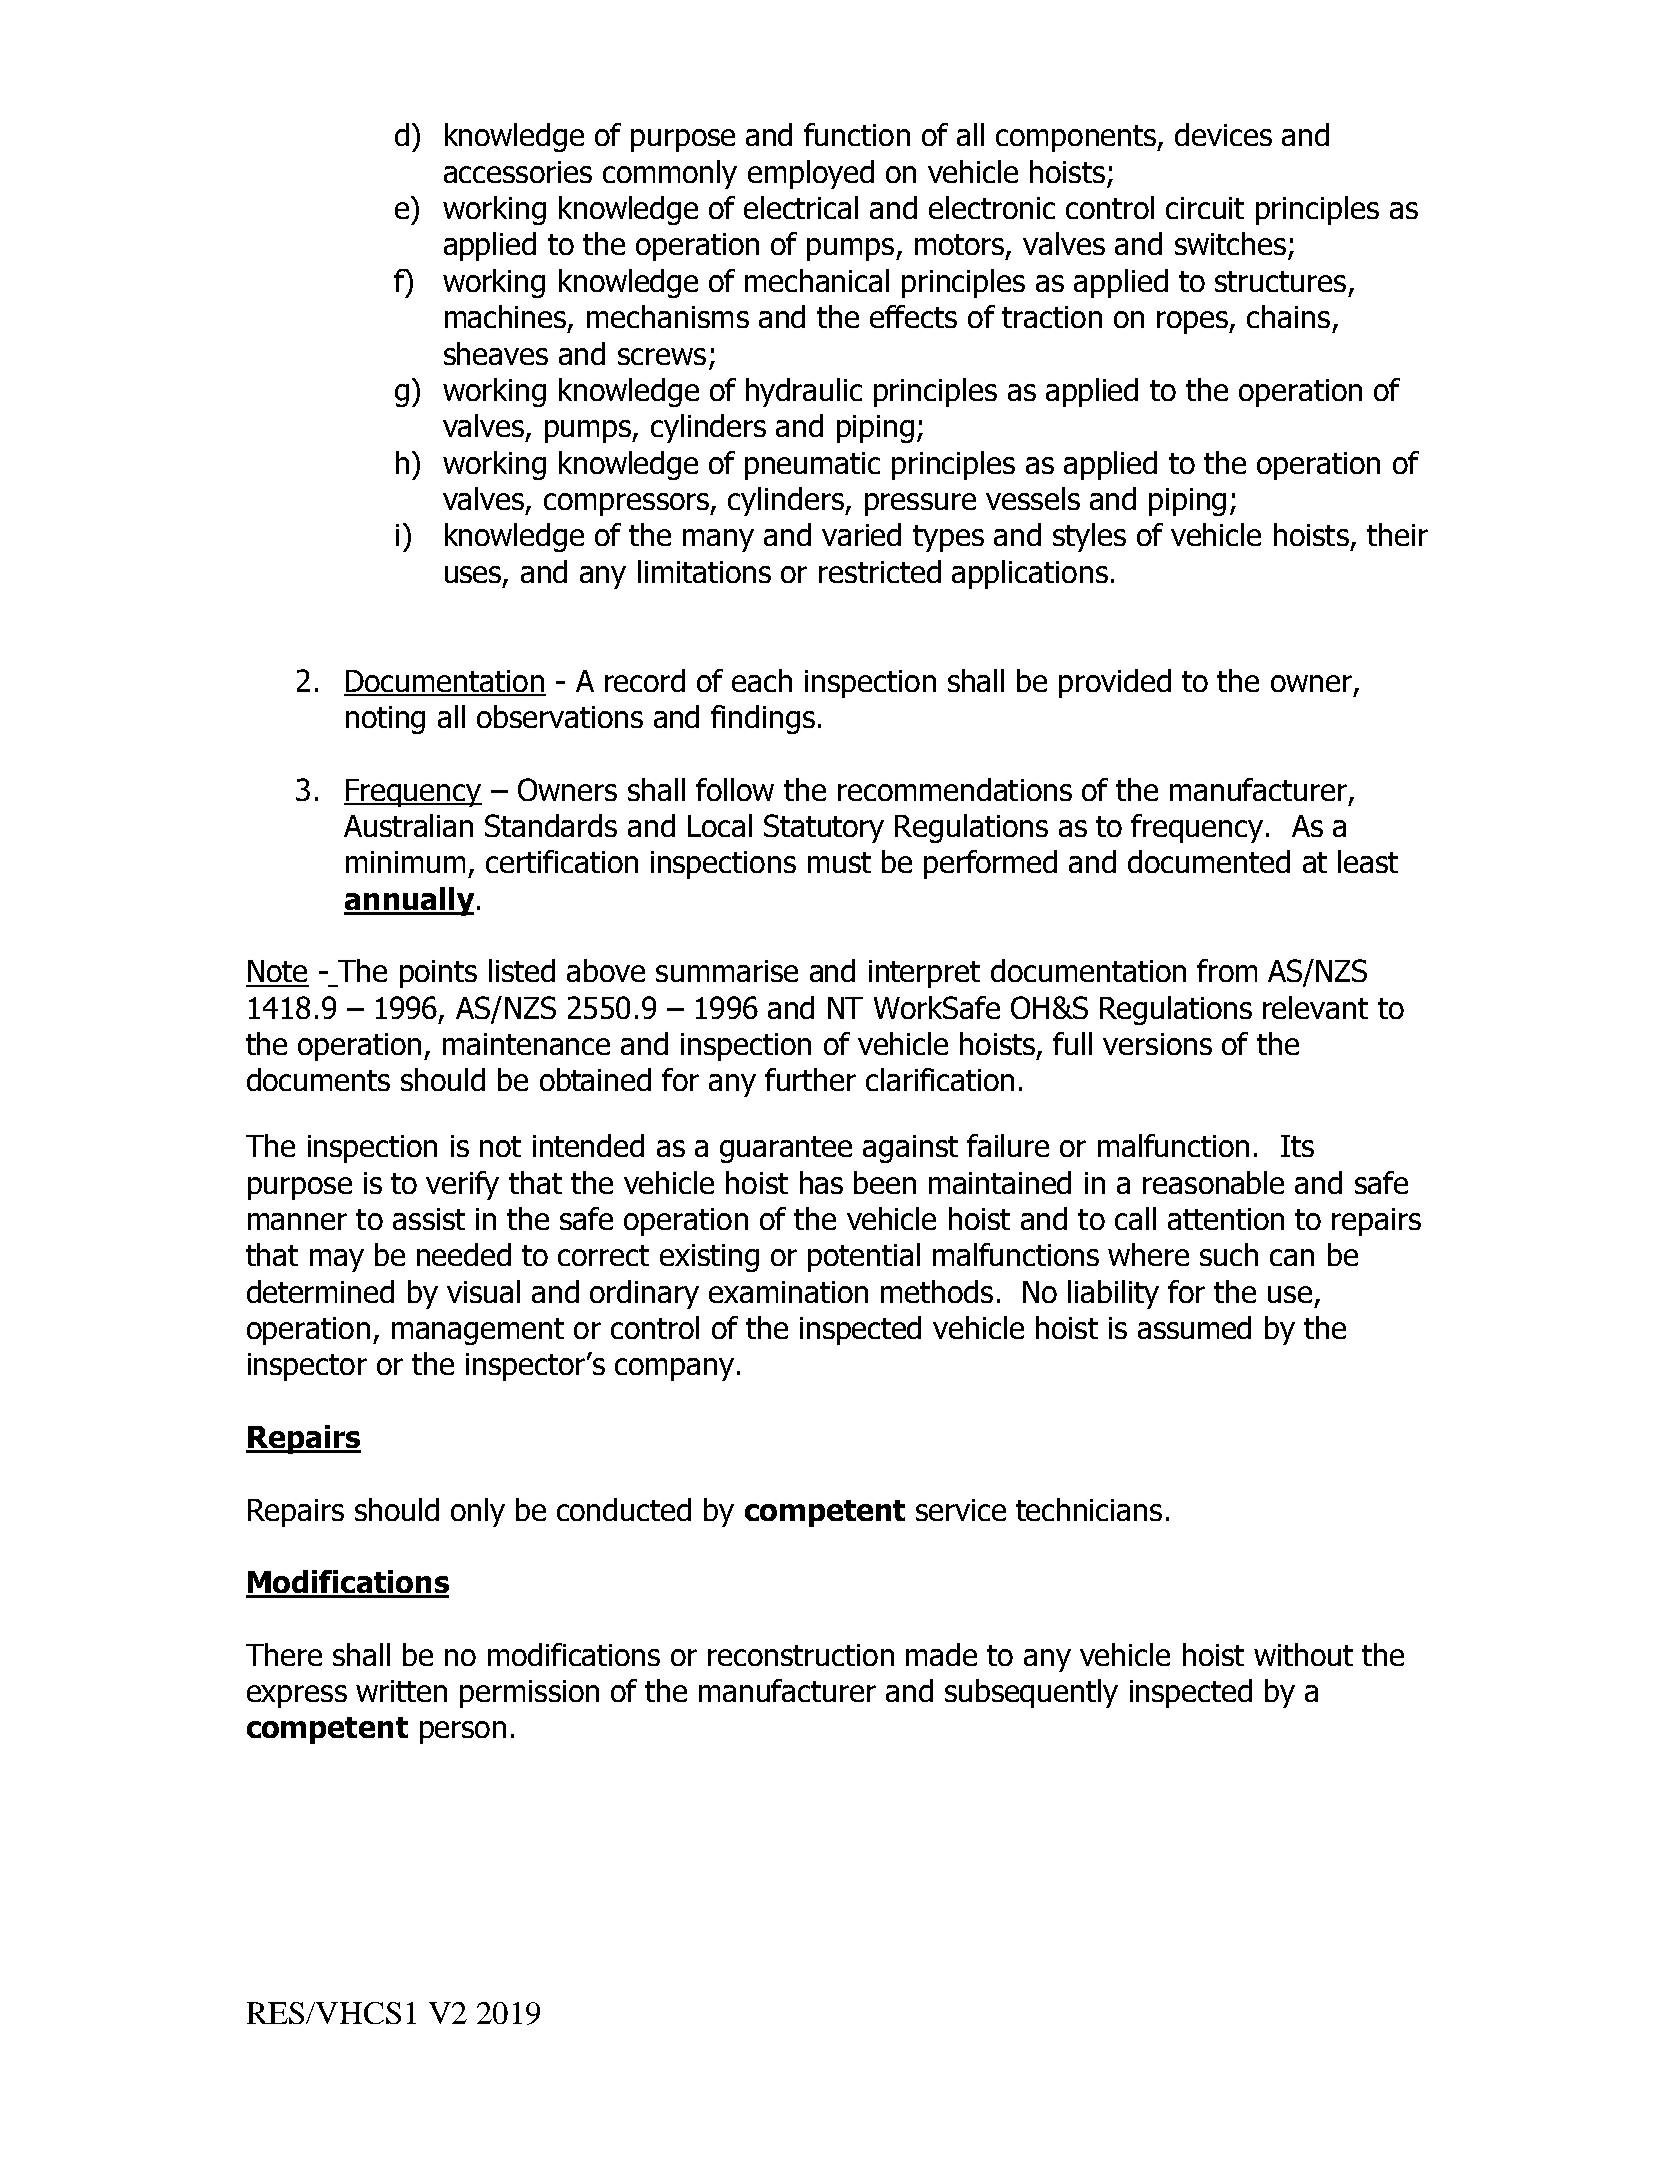  I want to click on noting, so click(385, 720).
